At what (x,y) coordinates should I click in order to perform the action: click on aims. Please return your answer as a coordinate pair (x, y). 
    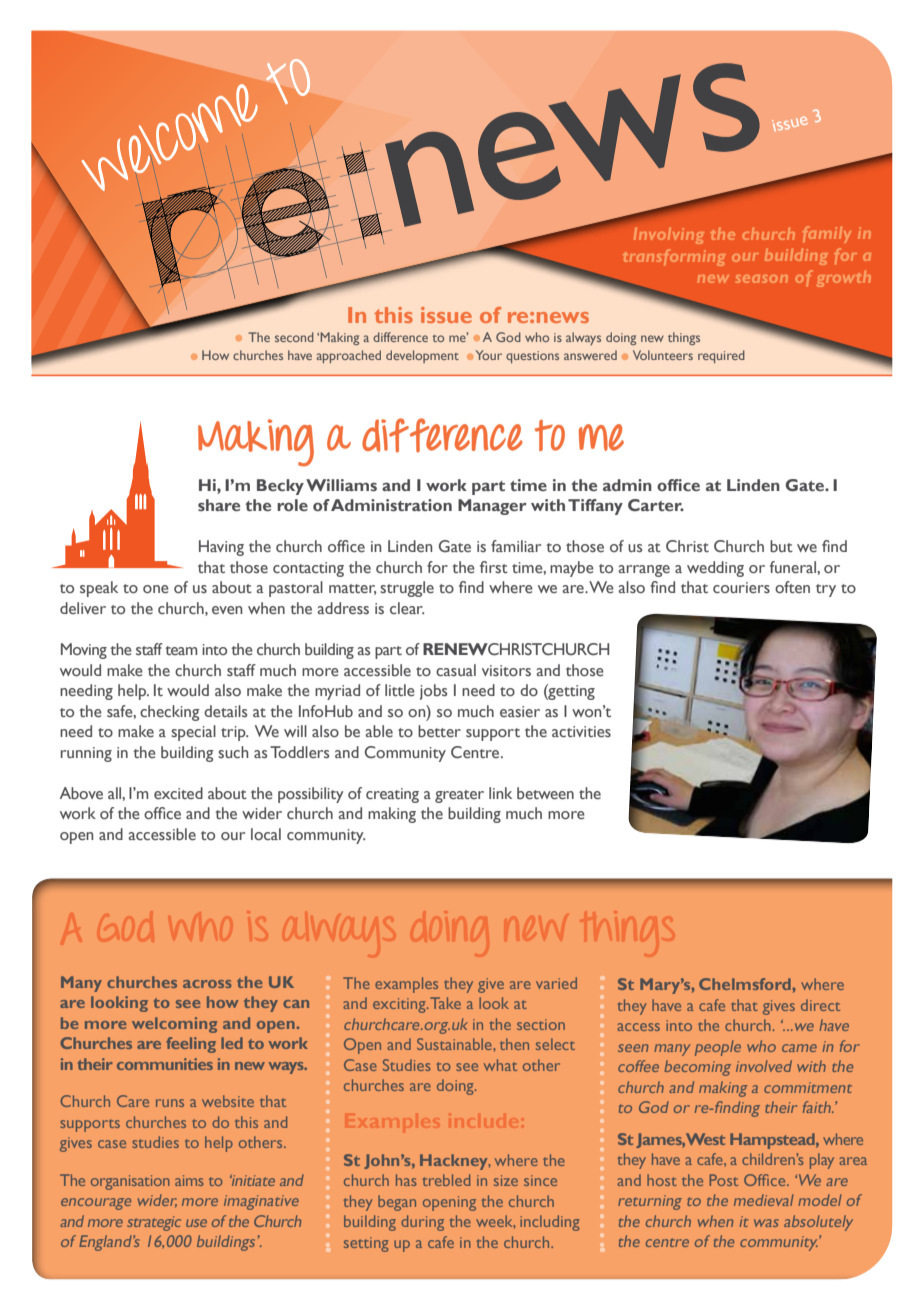
    Looking at the image, I should click on (189, 1180).
